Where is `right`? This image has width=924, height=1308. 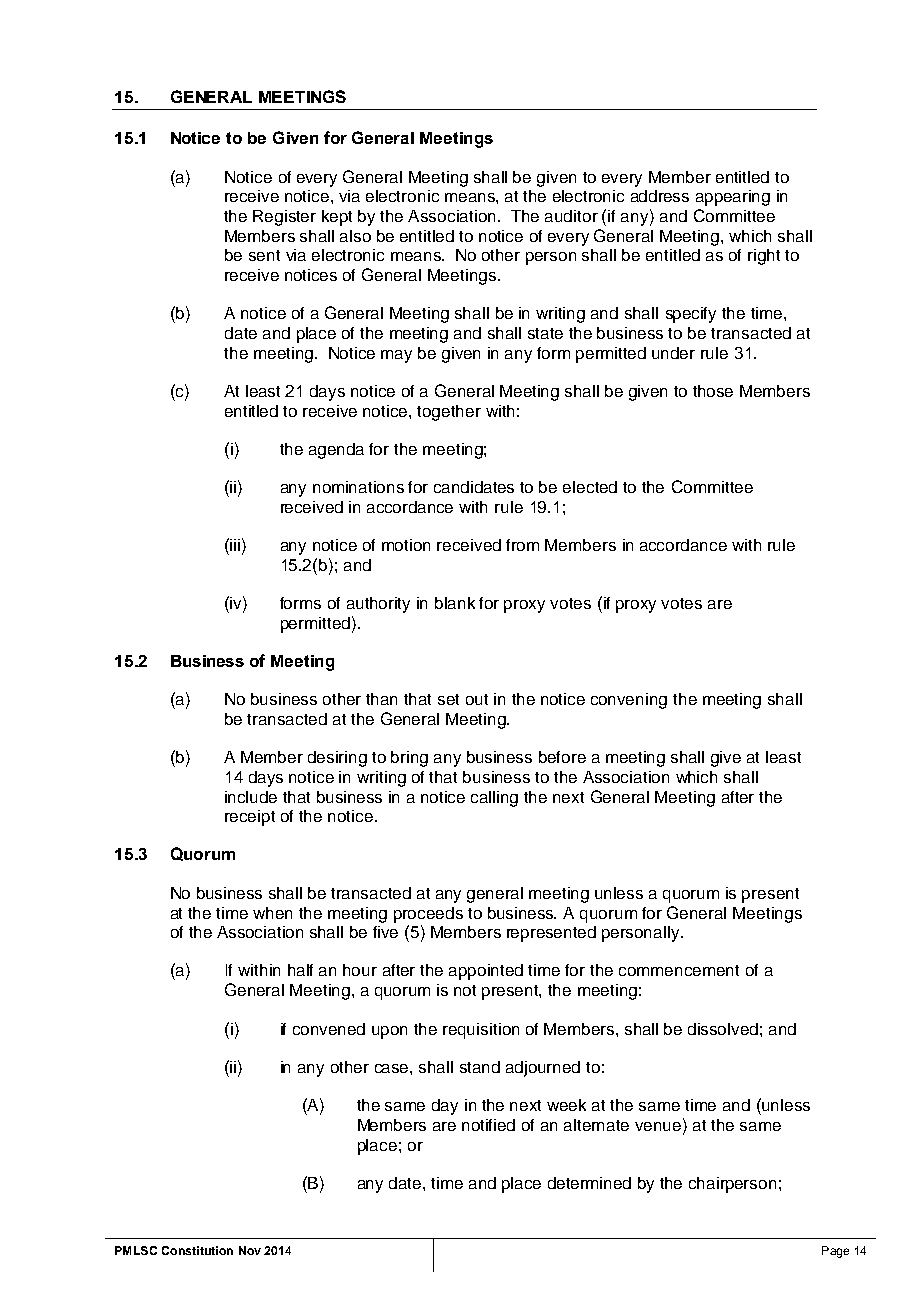 right is located at coordinates (764, 257).
